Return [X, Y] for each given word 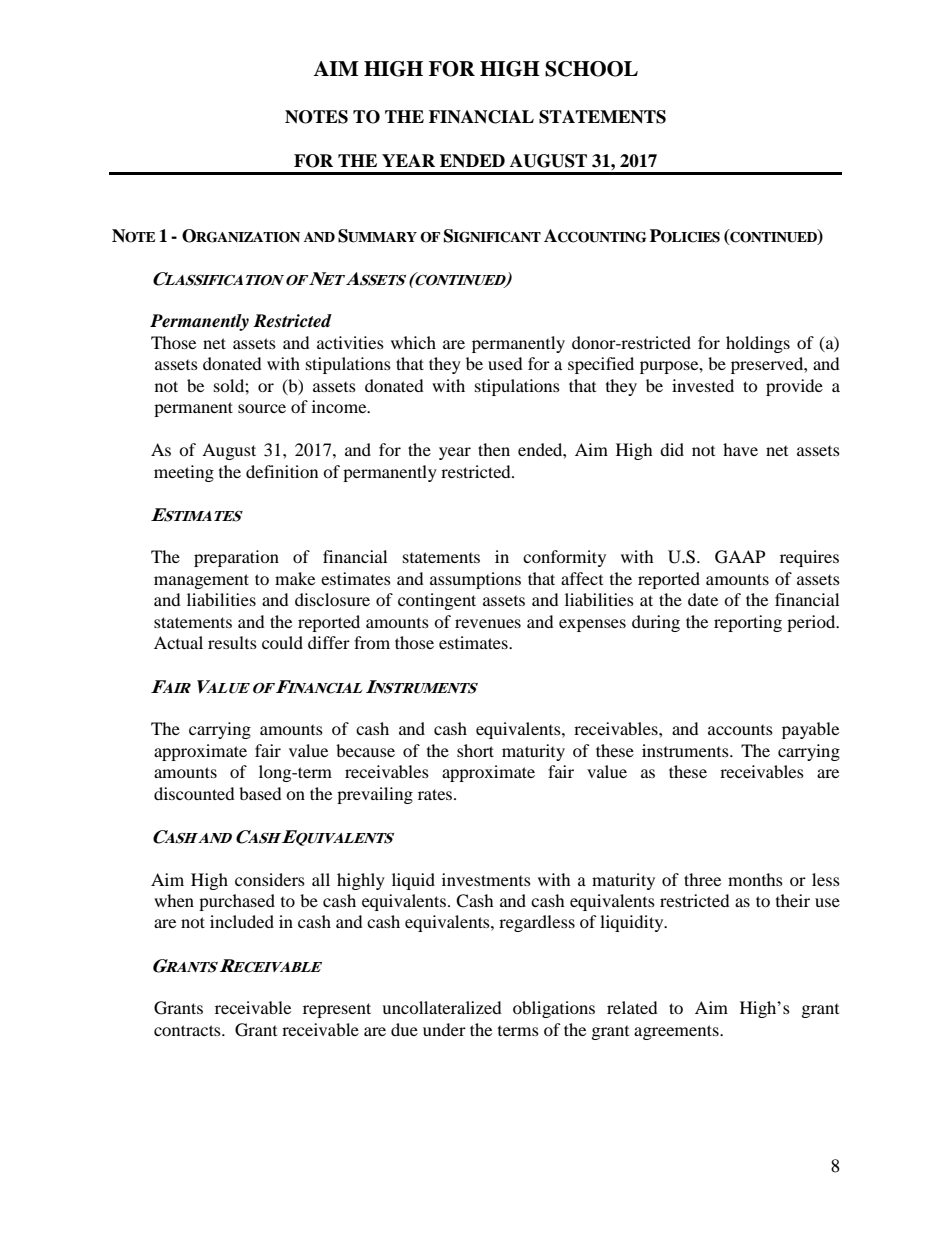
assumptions [475, 580]
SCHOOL [591, 69]
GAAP [740, 557]
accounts [740, 730]
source [262, 408]
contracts [188, 1030]
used [505, 363]
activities [350, 342]
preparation [236, 558]
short [475, 750]
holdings [758, 344]
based [260, 793]
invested [703, 385]
